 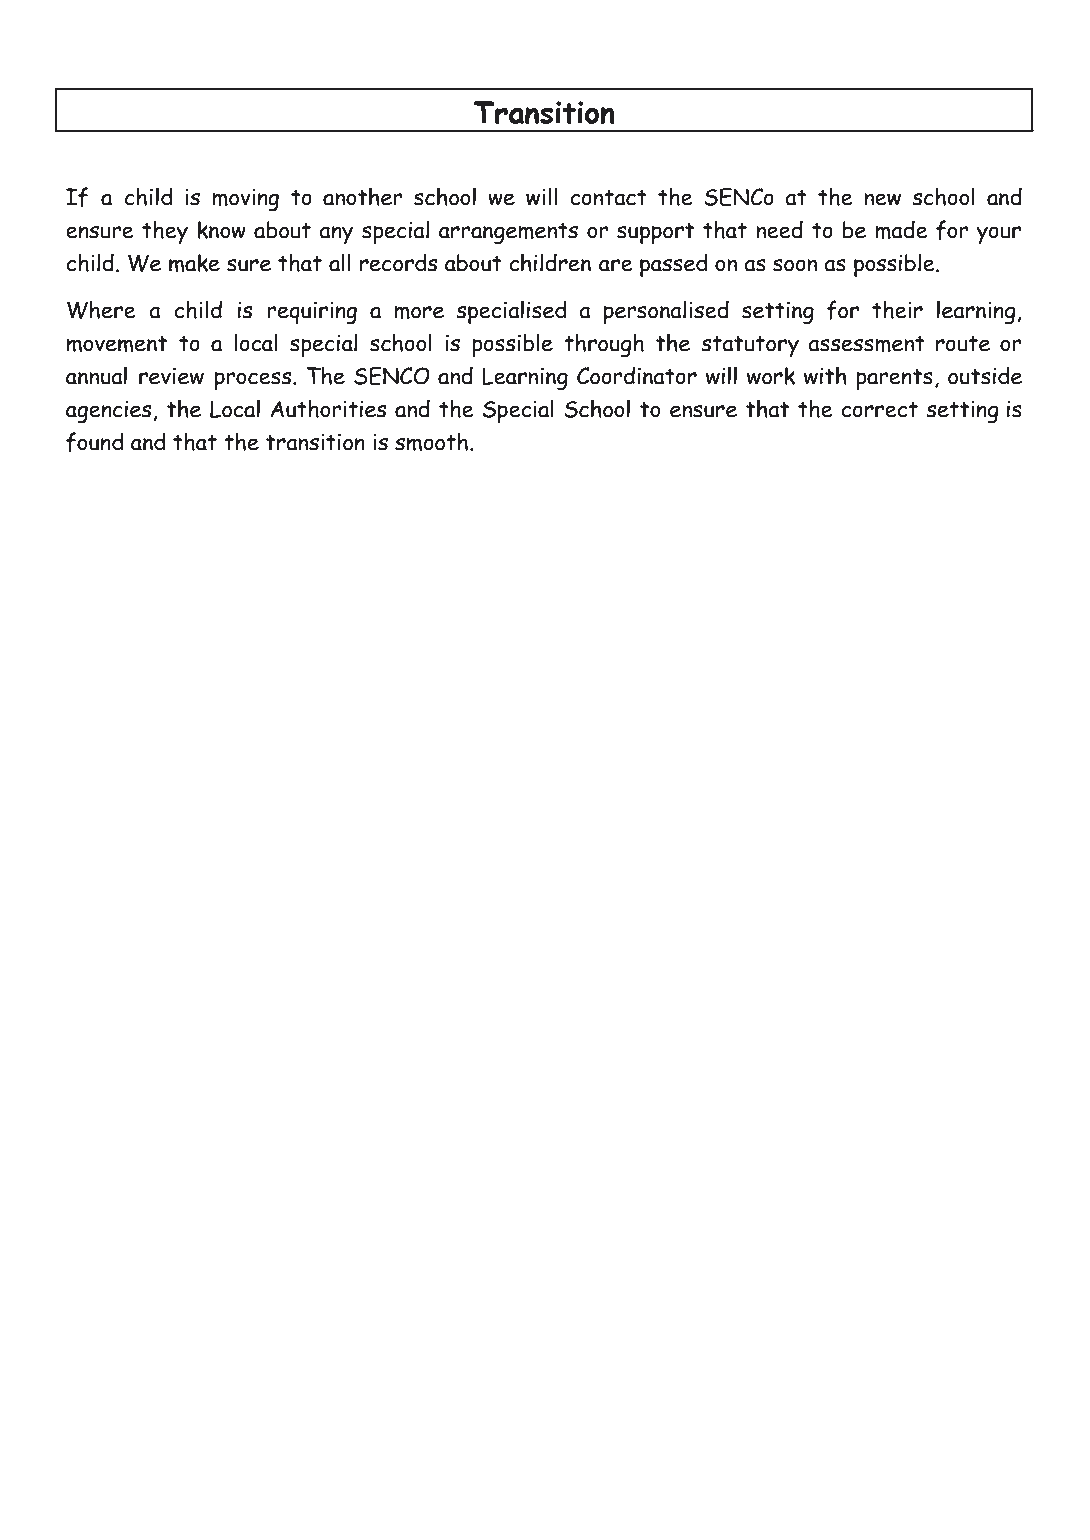 I want to click on contact, so click(x=608, y=198).
